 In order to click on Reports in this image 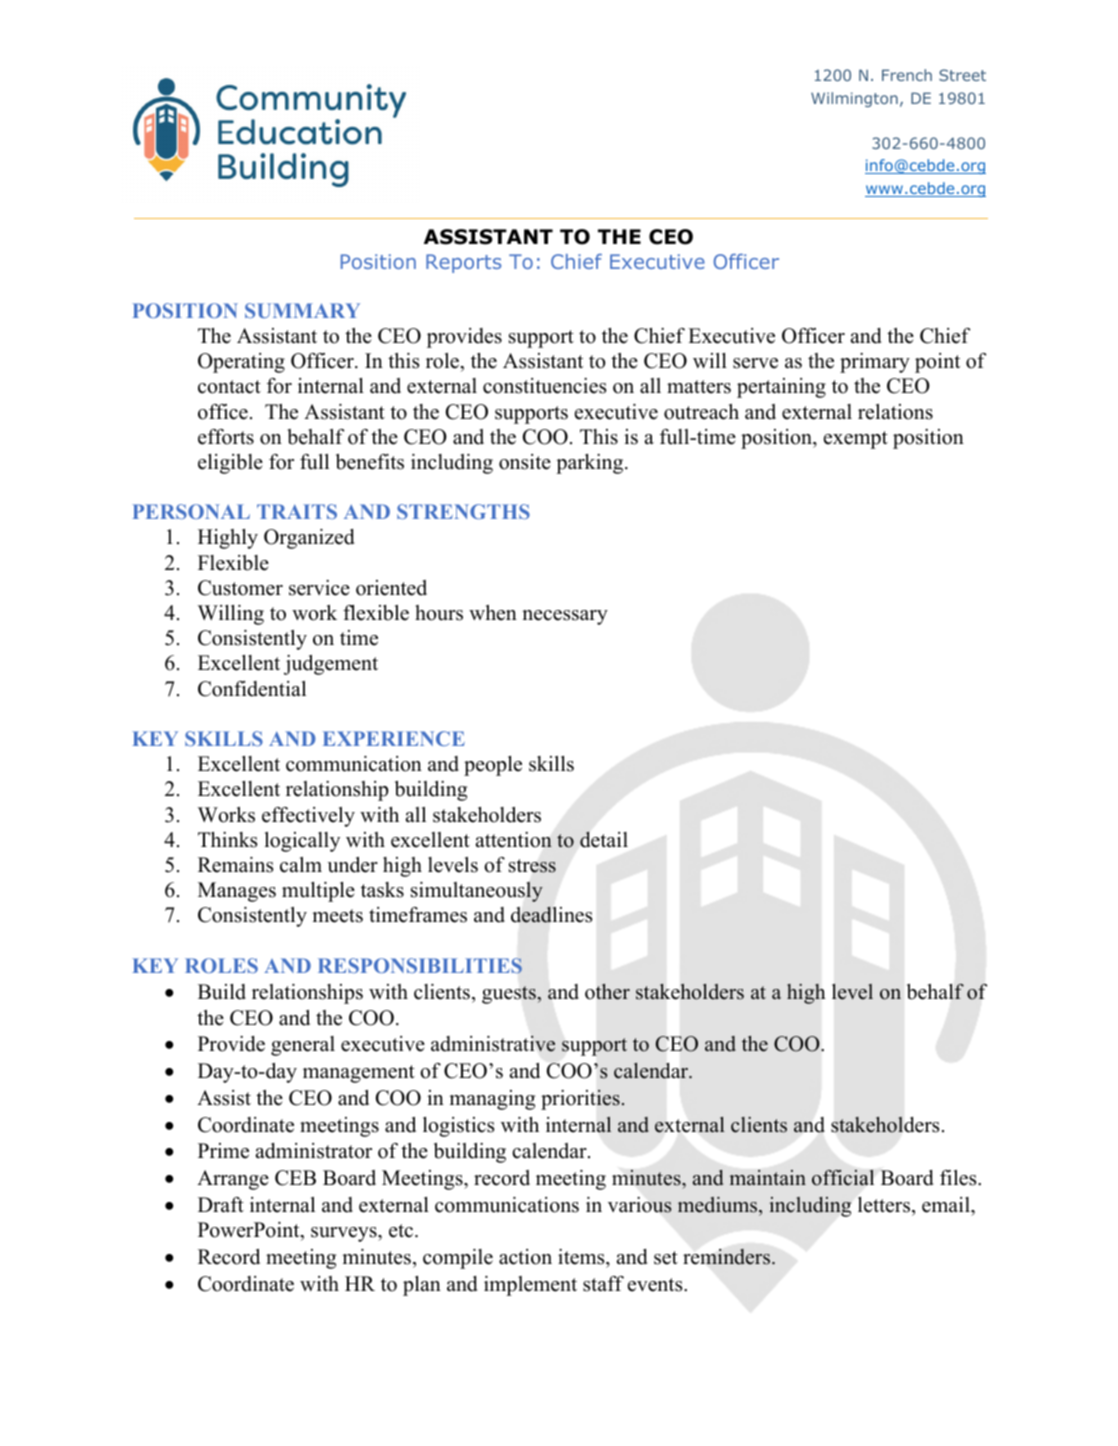, I will do `click(463, 263)`.
